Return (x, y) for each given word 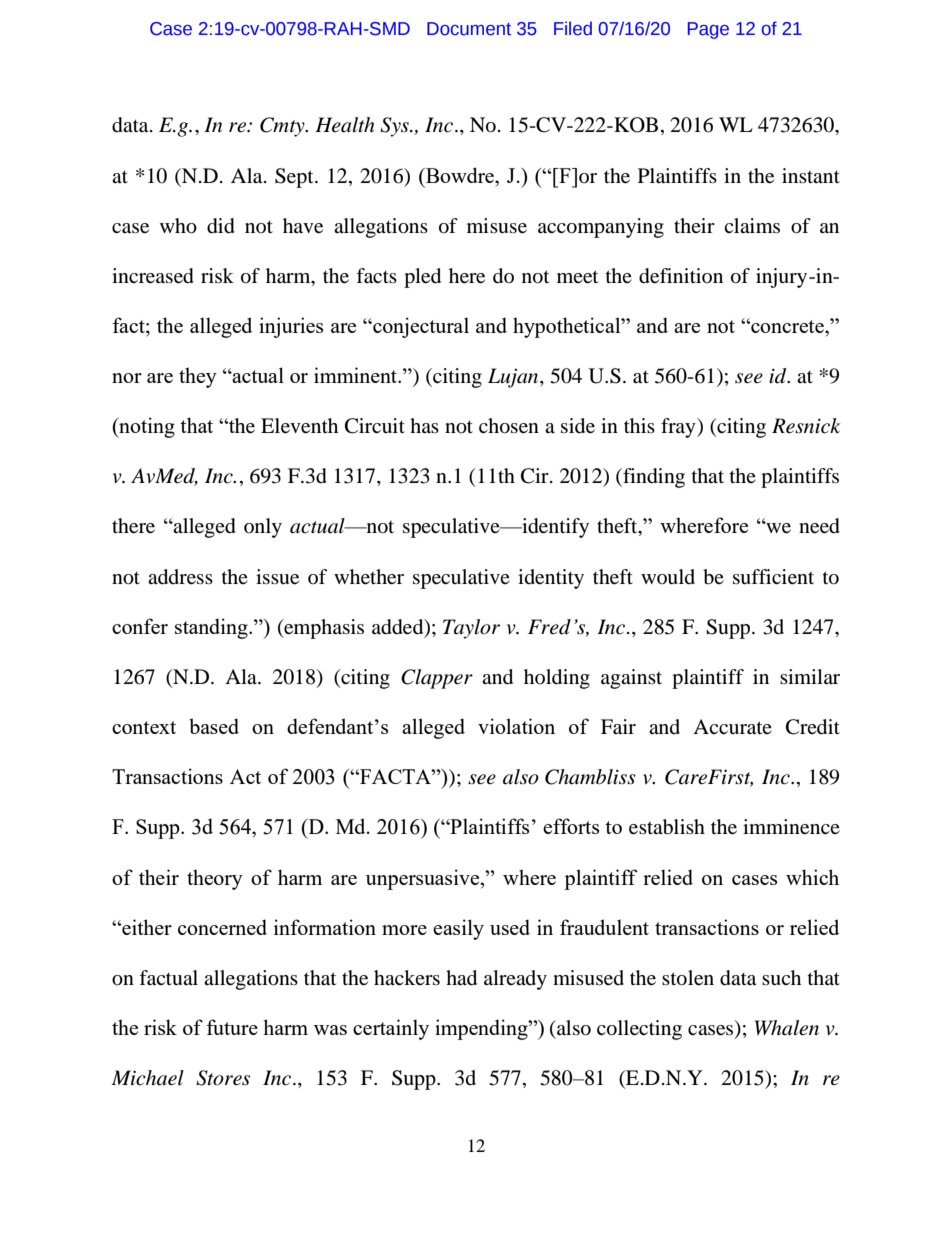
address (180, 577)
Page (708, 30)
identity (551, 579)
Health (344, 125)
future (232, 1027)
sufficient (773, 577)
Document (469, 29)
